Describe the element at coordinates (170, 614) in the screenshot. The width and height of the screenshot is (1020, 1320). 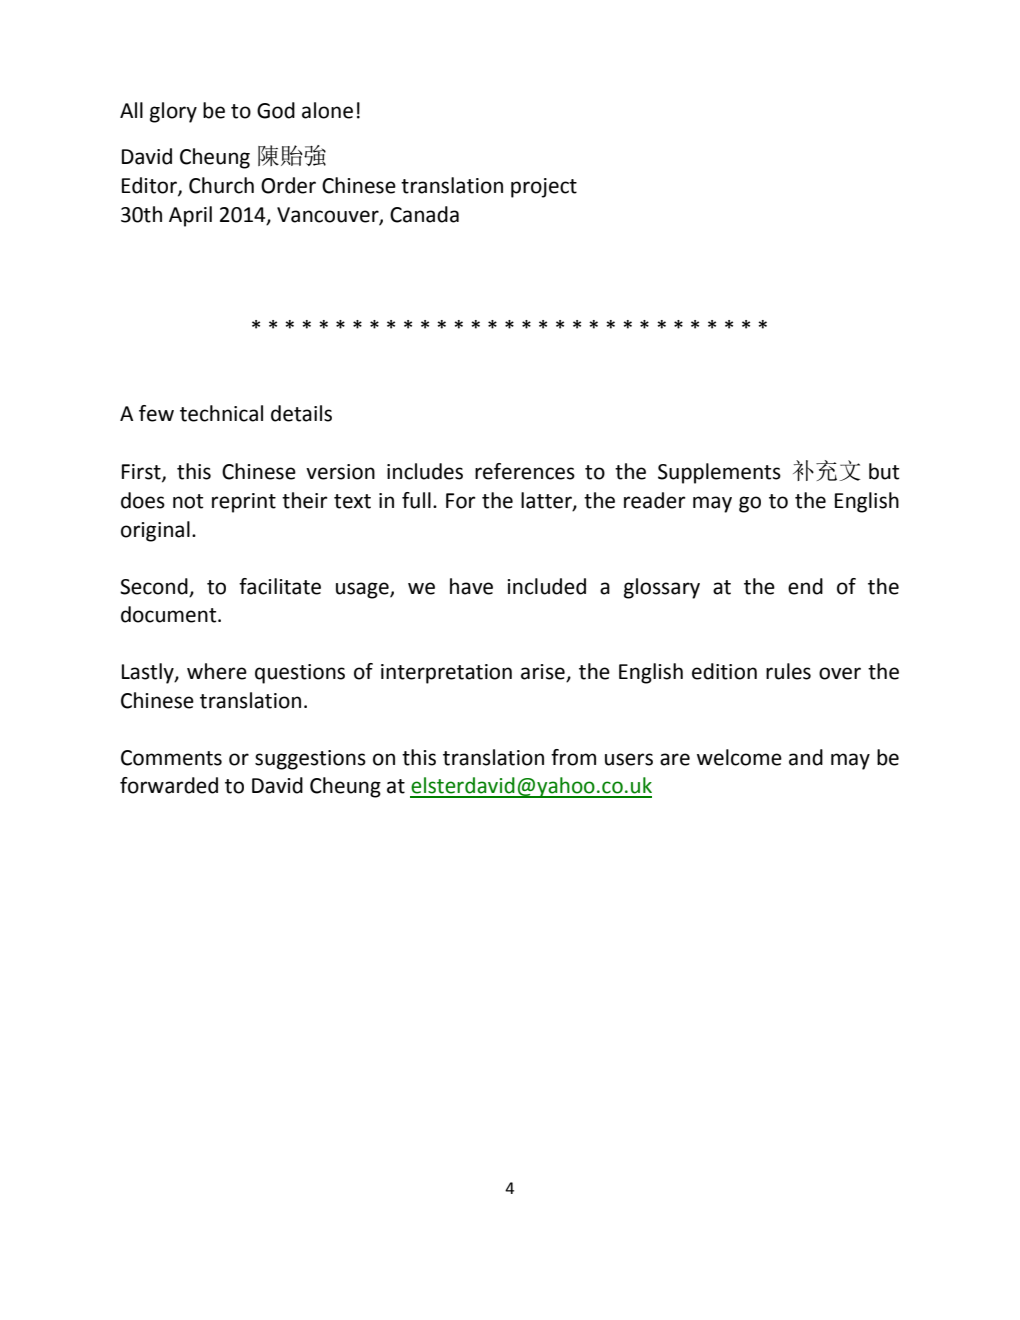
I see `document` at that location.
